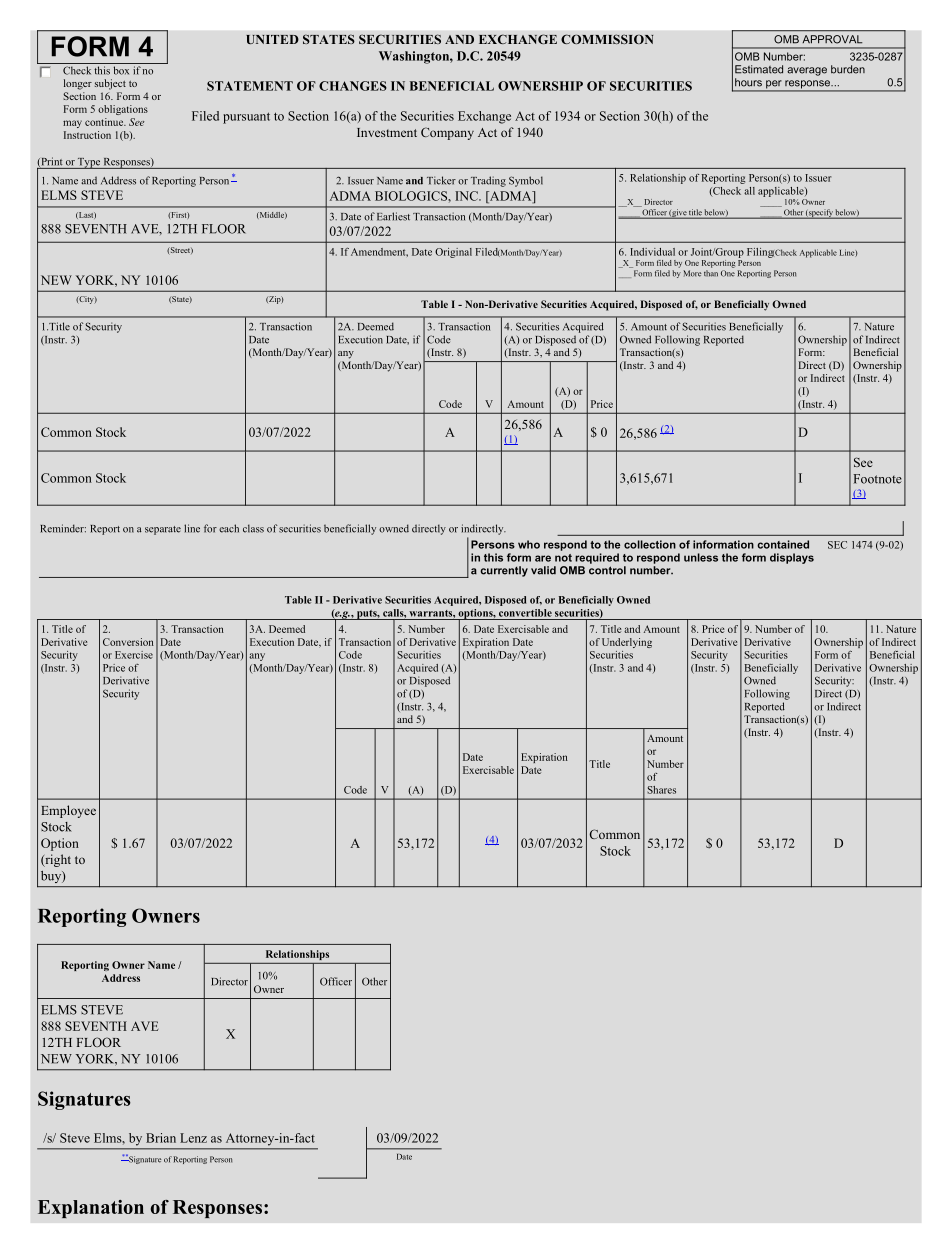 The width and height of the screenshot is (952, 1233). Describe the element at coordinates (121, 70) in the screenshot. I see `box` at that location.
